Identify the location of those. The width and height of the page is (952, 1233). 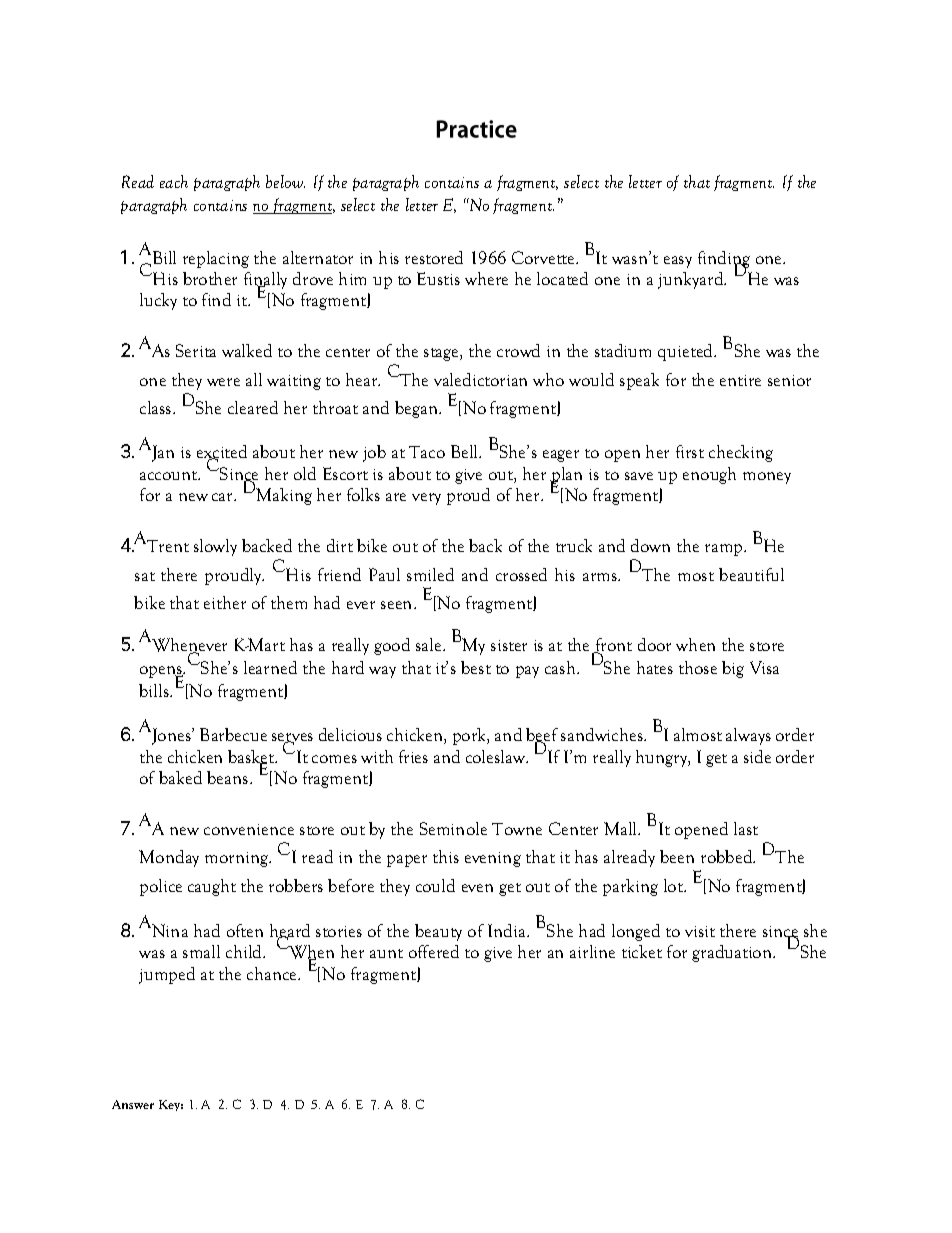
(698, 667).
